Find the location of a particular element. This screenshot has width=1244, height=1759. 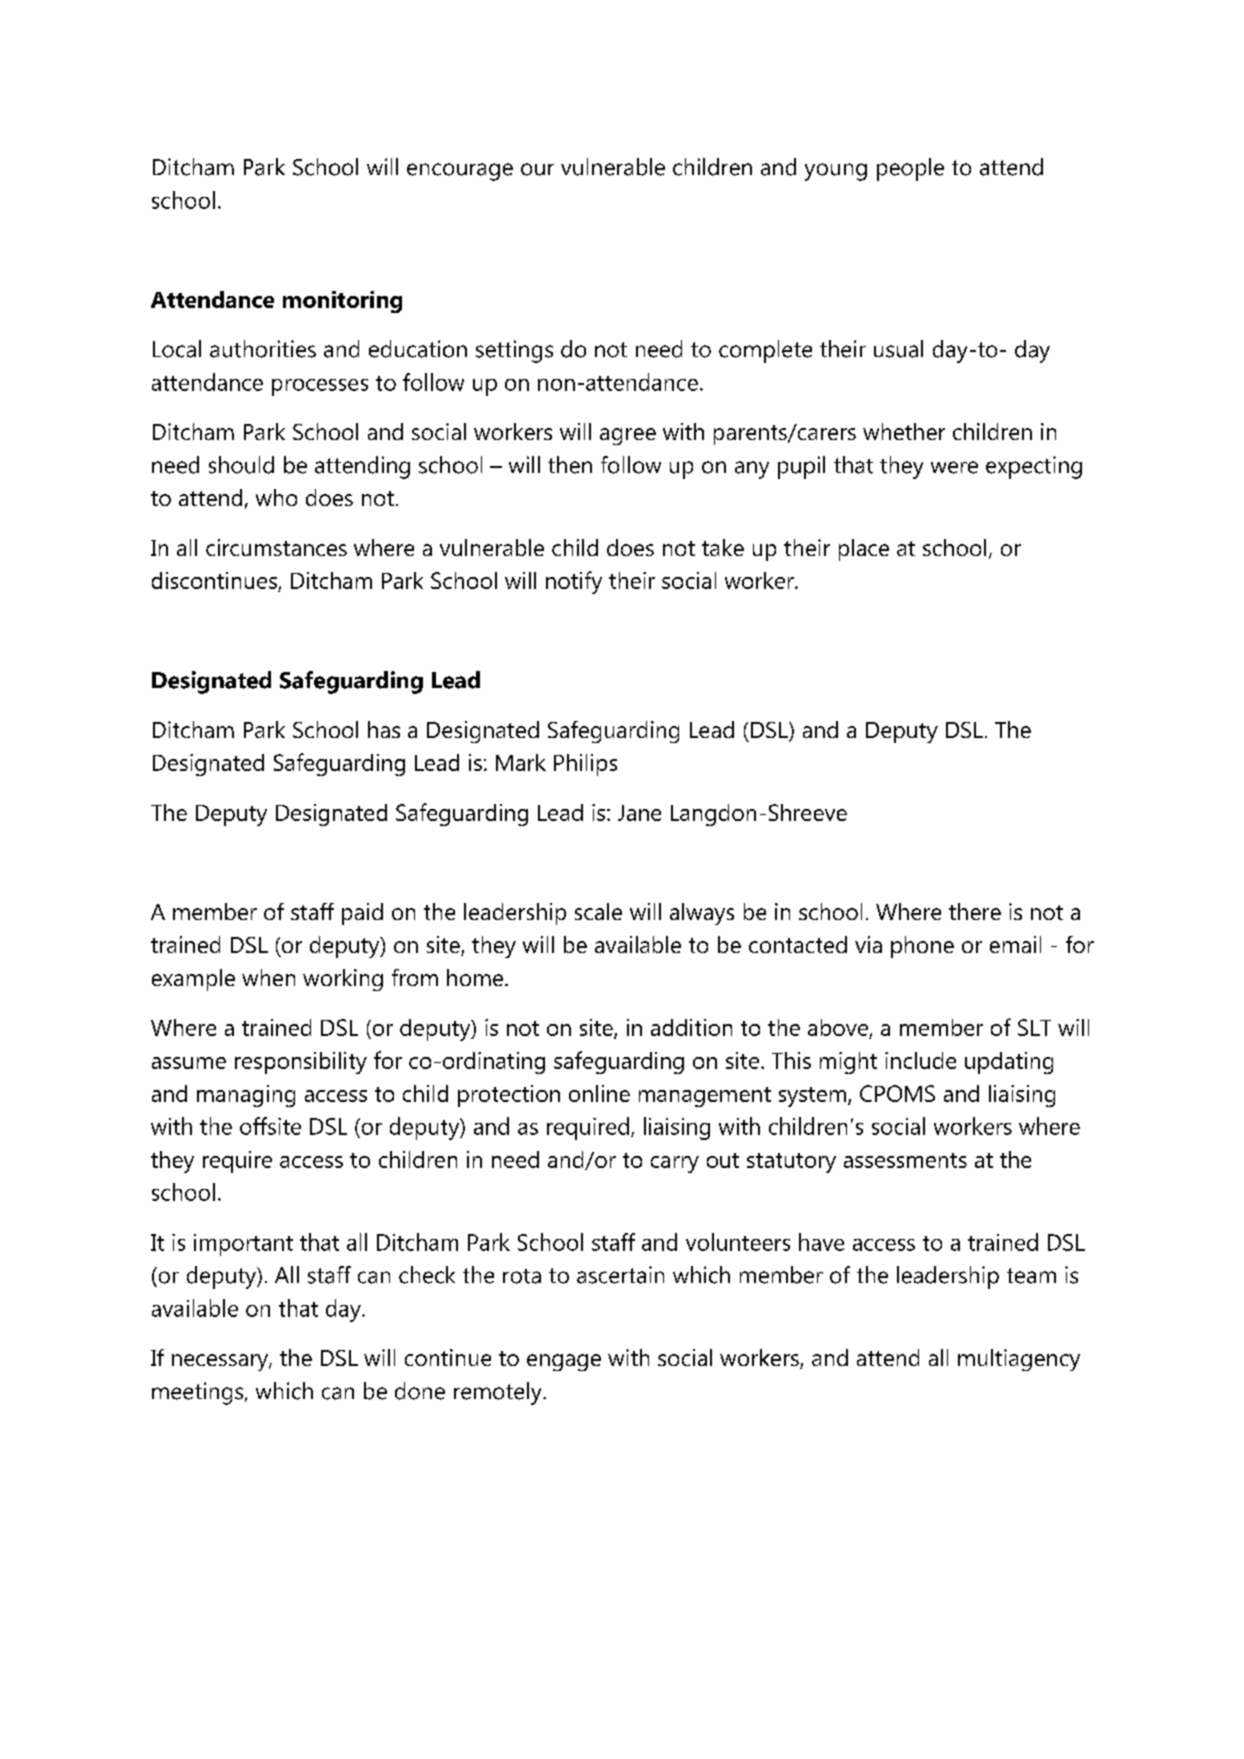

settings is located at coordinates (514, 351).
